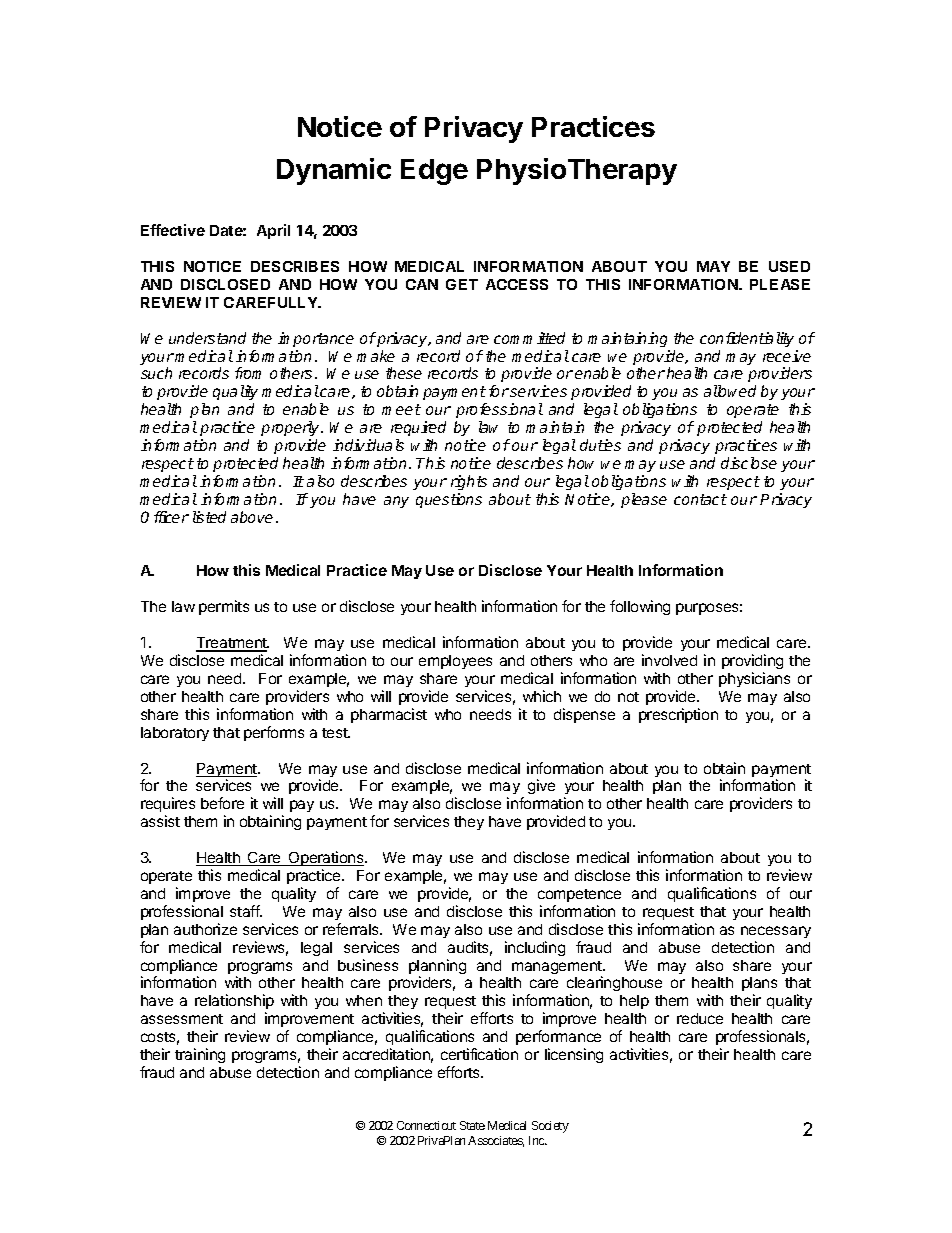  I want to click on Edge, so click(434, 172).
